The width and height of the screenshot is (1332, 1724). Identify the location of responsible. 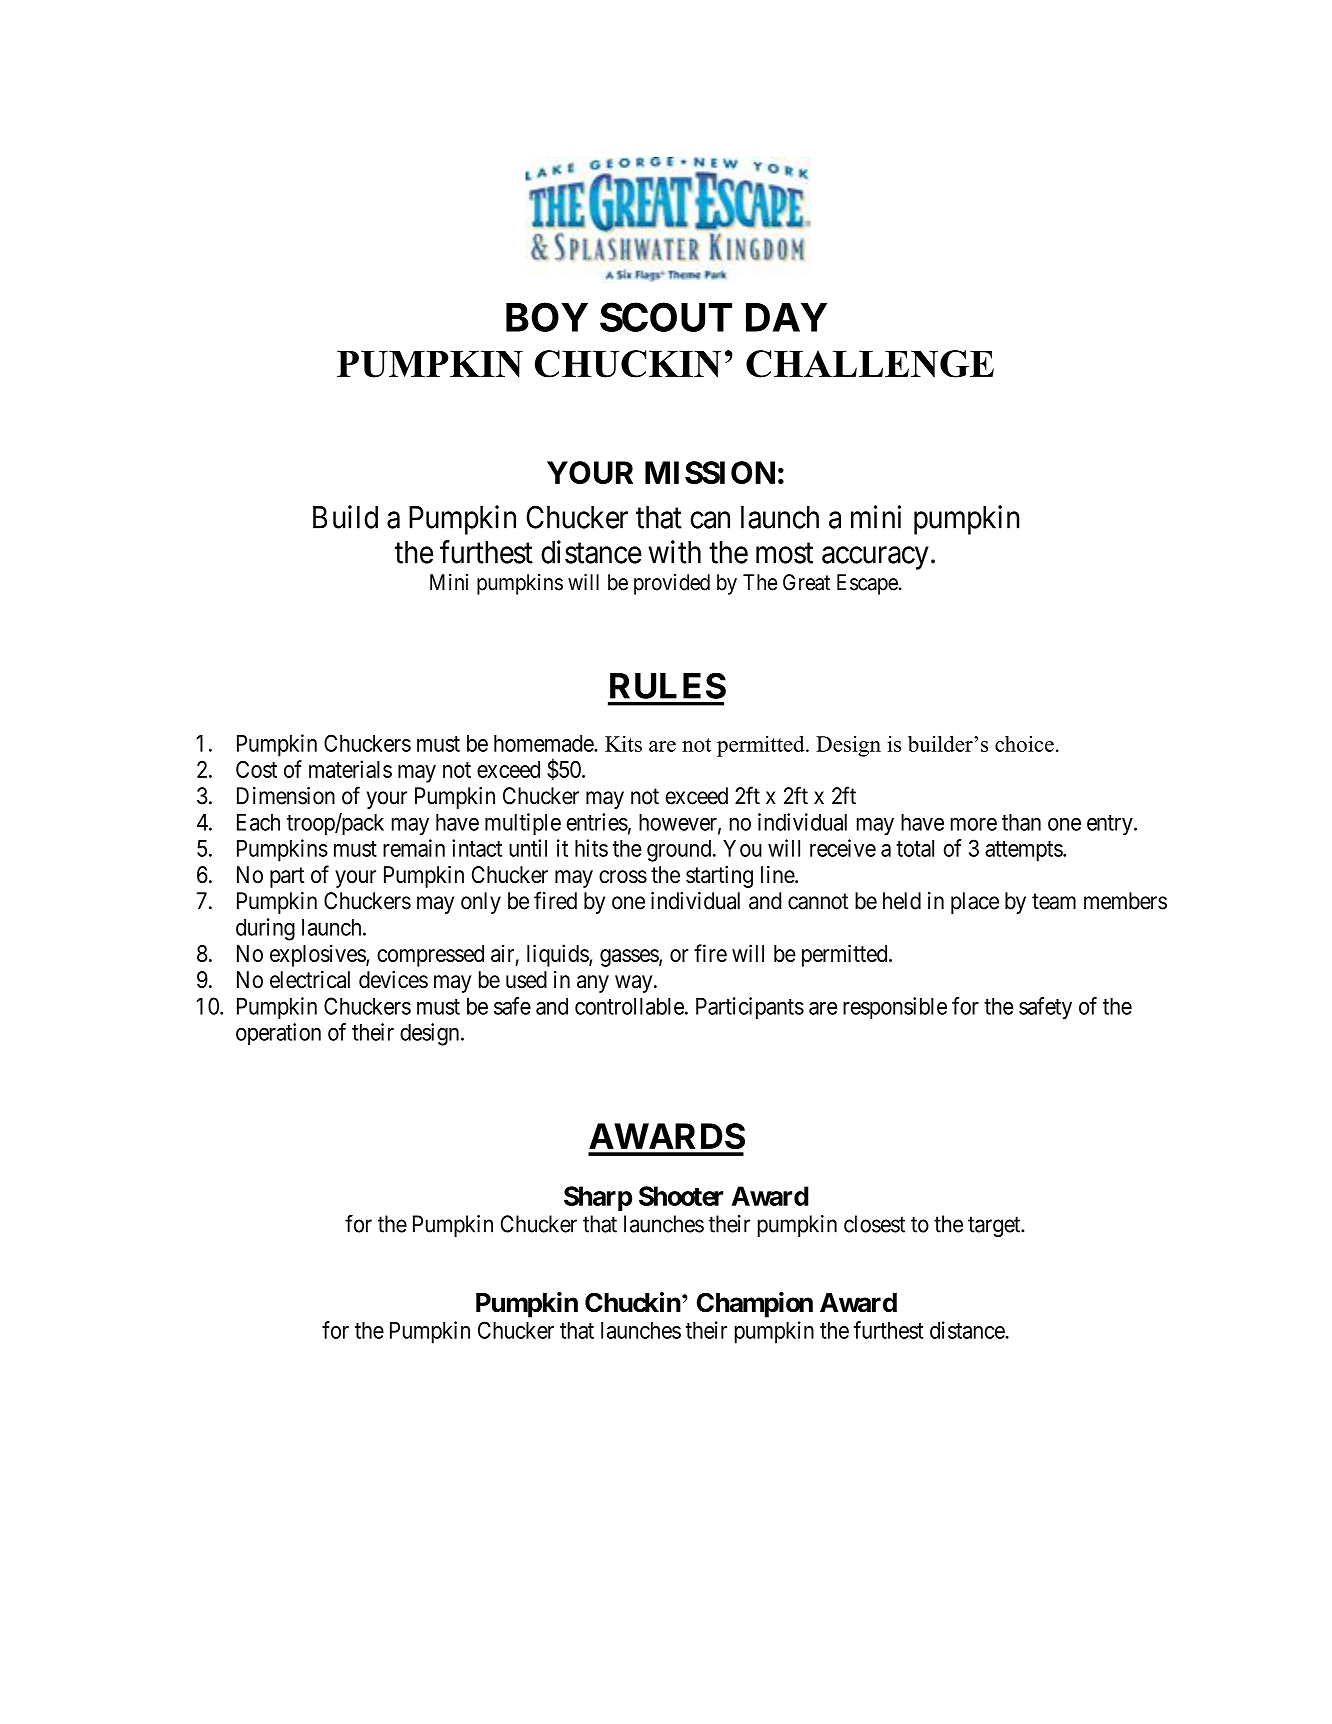
(895, 1008).
